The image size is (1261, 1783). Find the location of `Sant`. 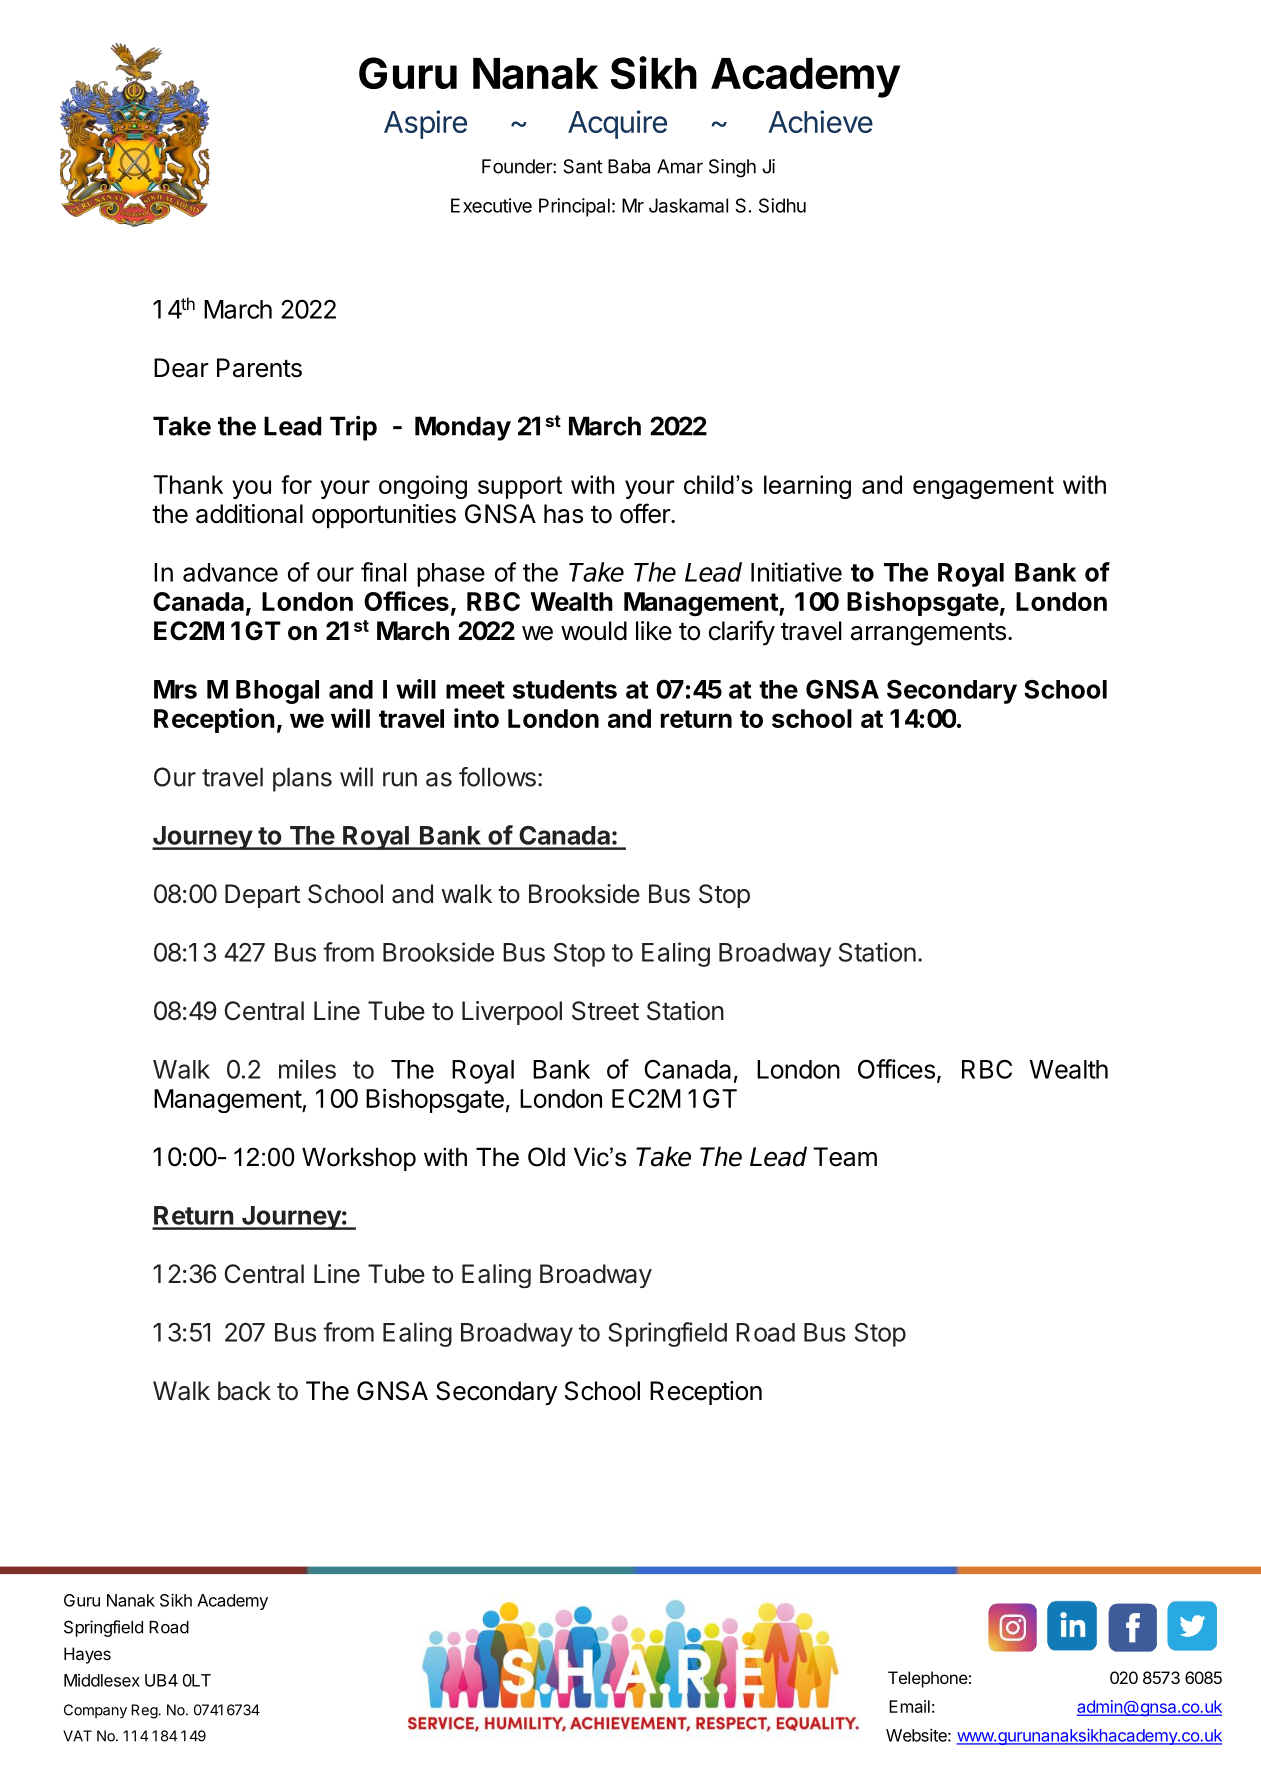

Sant is located at coordinates (583, 166).
